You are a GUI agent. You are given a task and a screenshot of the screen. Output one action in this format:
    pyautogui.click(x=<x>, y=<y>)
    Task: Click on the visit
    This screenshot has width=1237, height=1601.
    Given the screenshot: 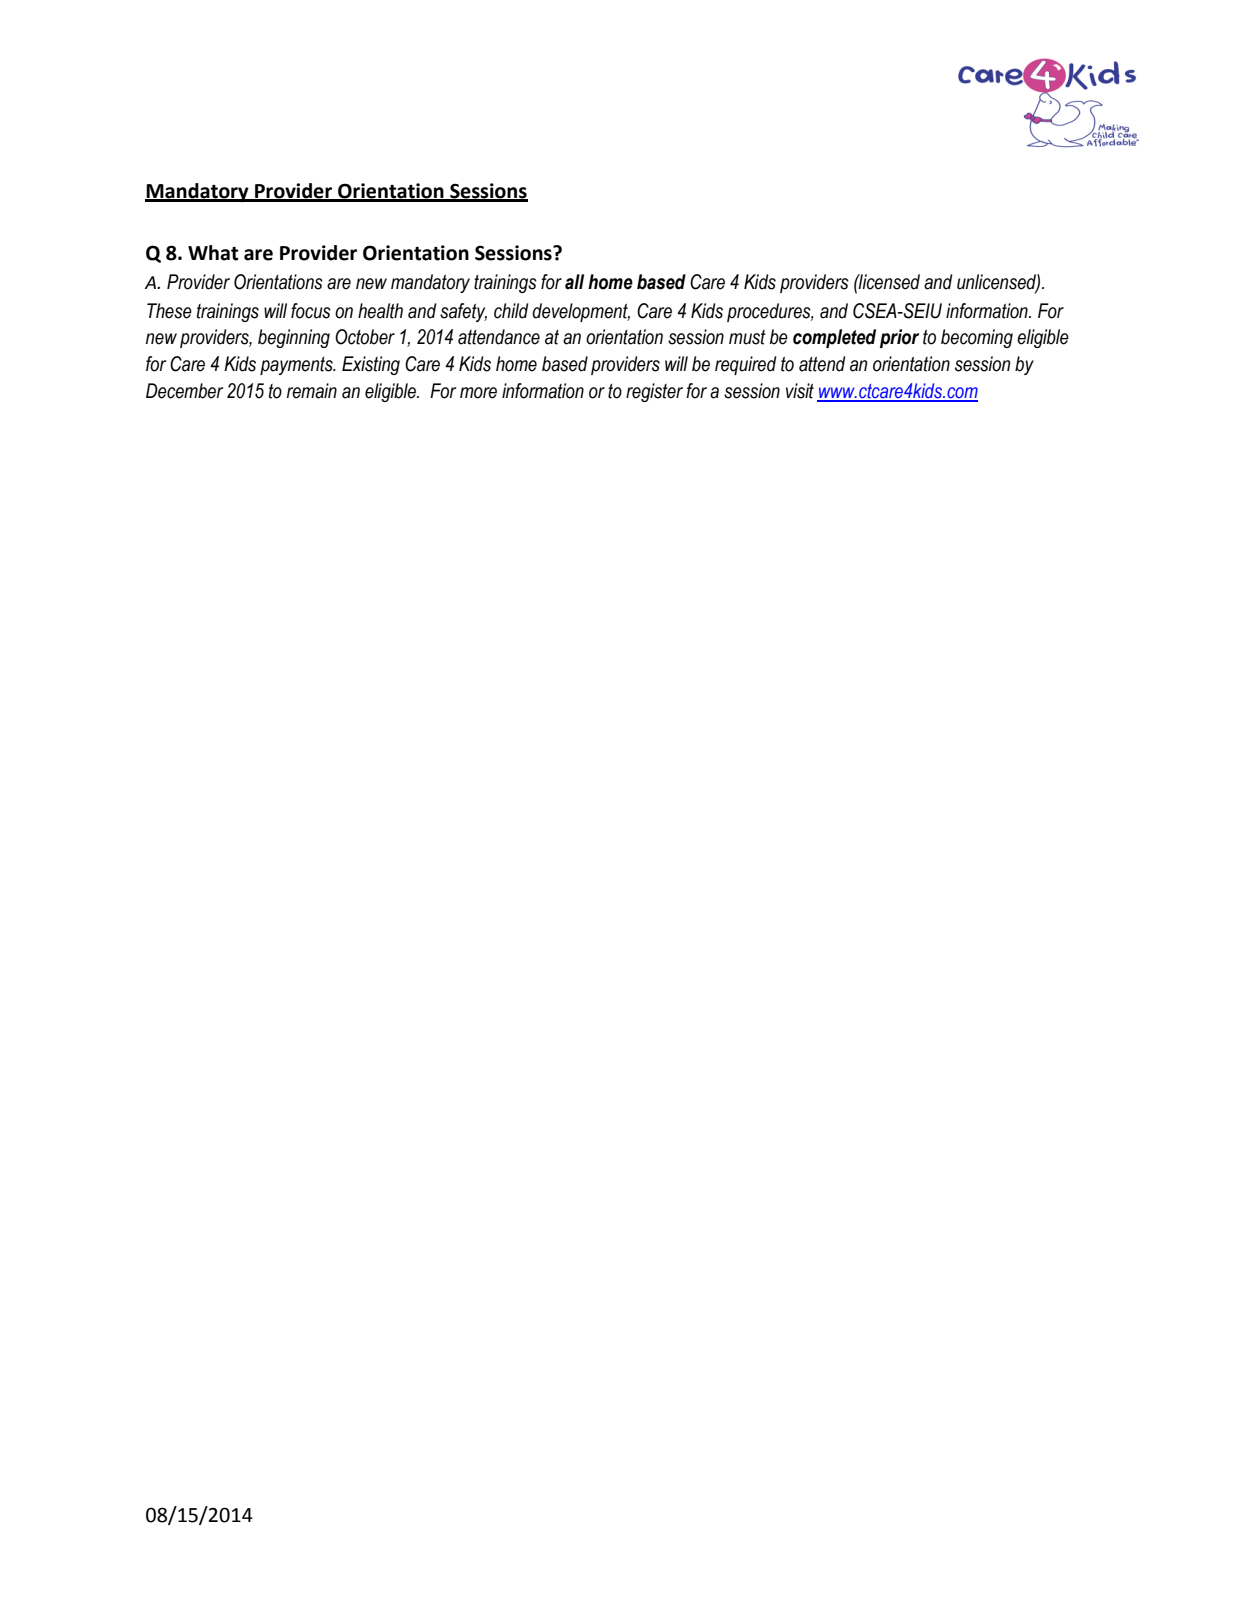 What is the action you would take?
    pyautogui.click(x=800, y=391)
